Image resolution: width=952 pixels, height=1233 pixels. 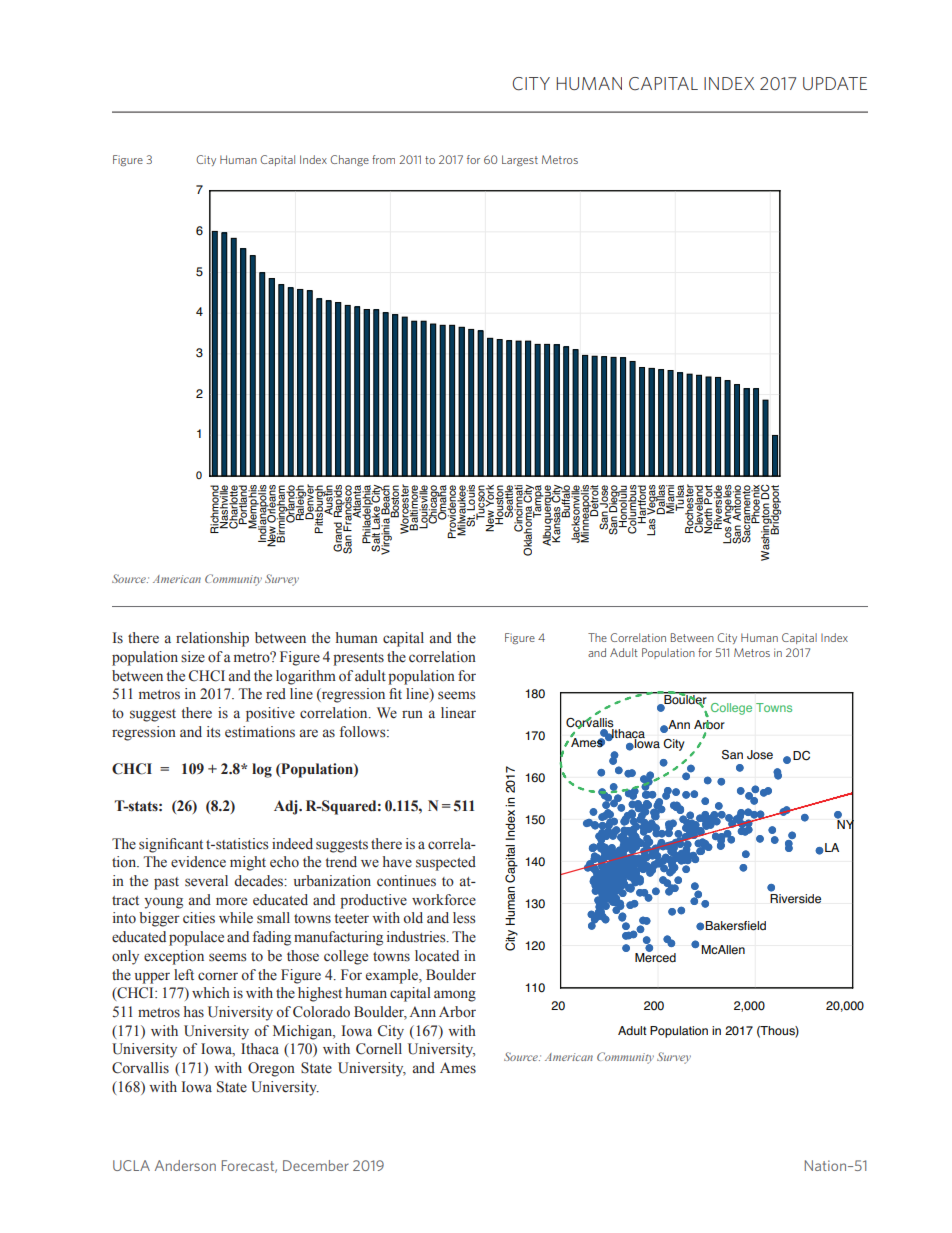 I want to click on size, so click(x=193, y=657).
